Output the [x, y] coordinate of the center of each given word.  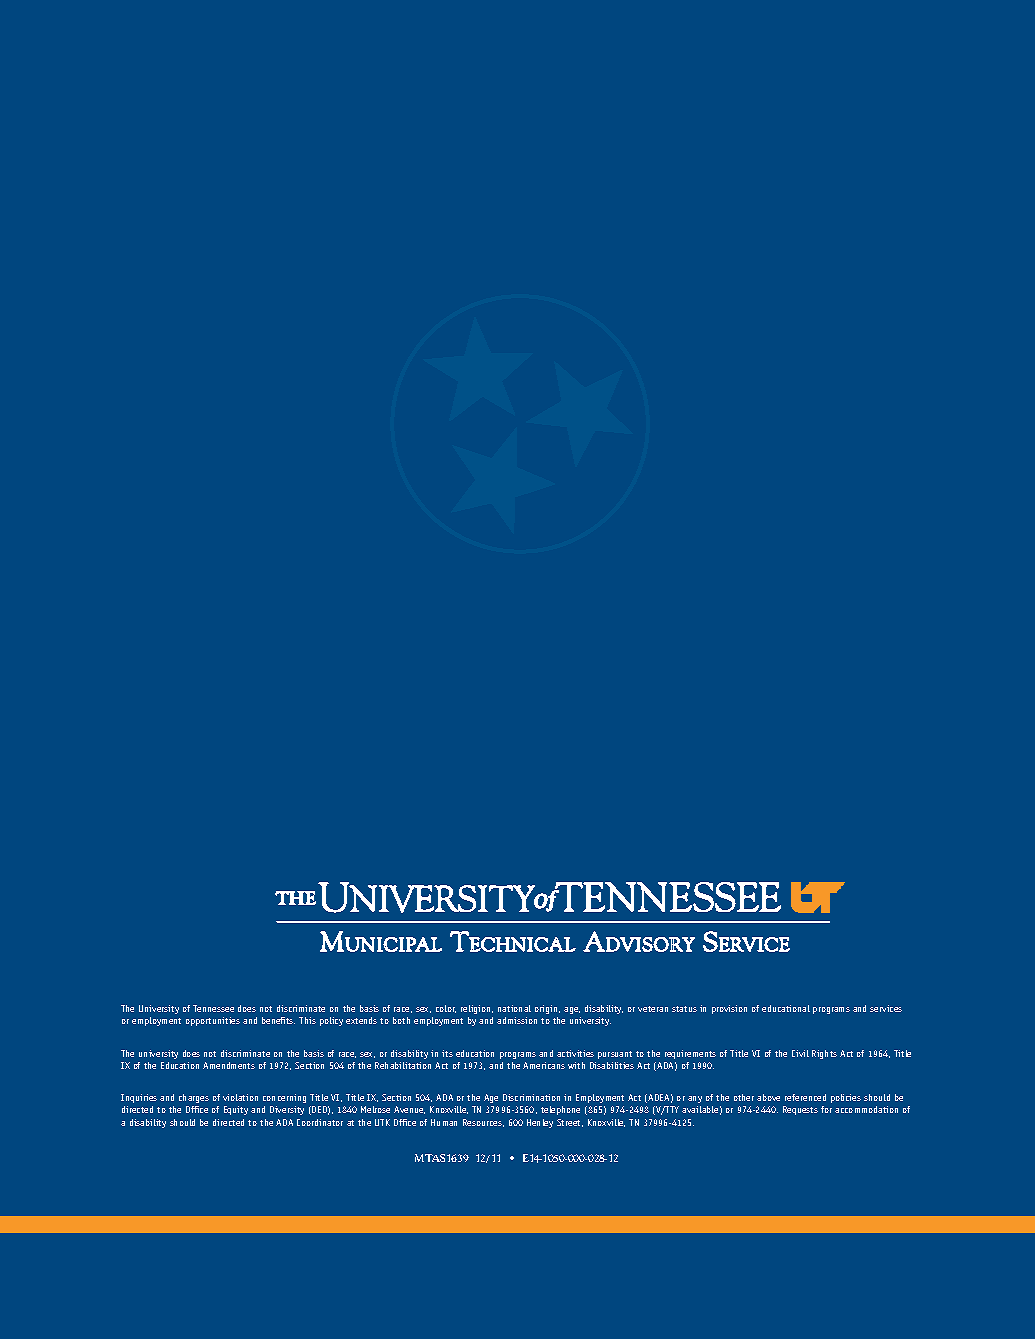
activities [575, 1053]
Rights [824, 1054]
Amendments [229, 1065]
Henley [540, 1123]
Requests [800, 1110]
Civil [800, 1053]
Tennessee [213, 1008]
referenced [805, 1097]
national [514, 1008]
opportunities [213, 1021]
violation [240, 1097]
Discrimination [531, 1097]
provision [729, 1009]
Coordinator [320, 1122]
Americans [544, 1065]
